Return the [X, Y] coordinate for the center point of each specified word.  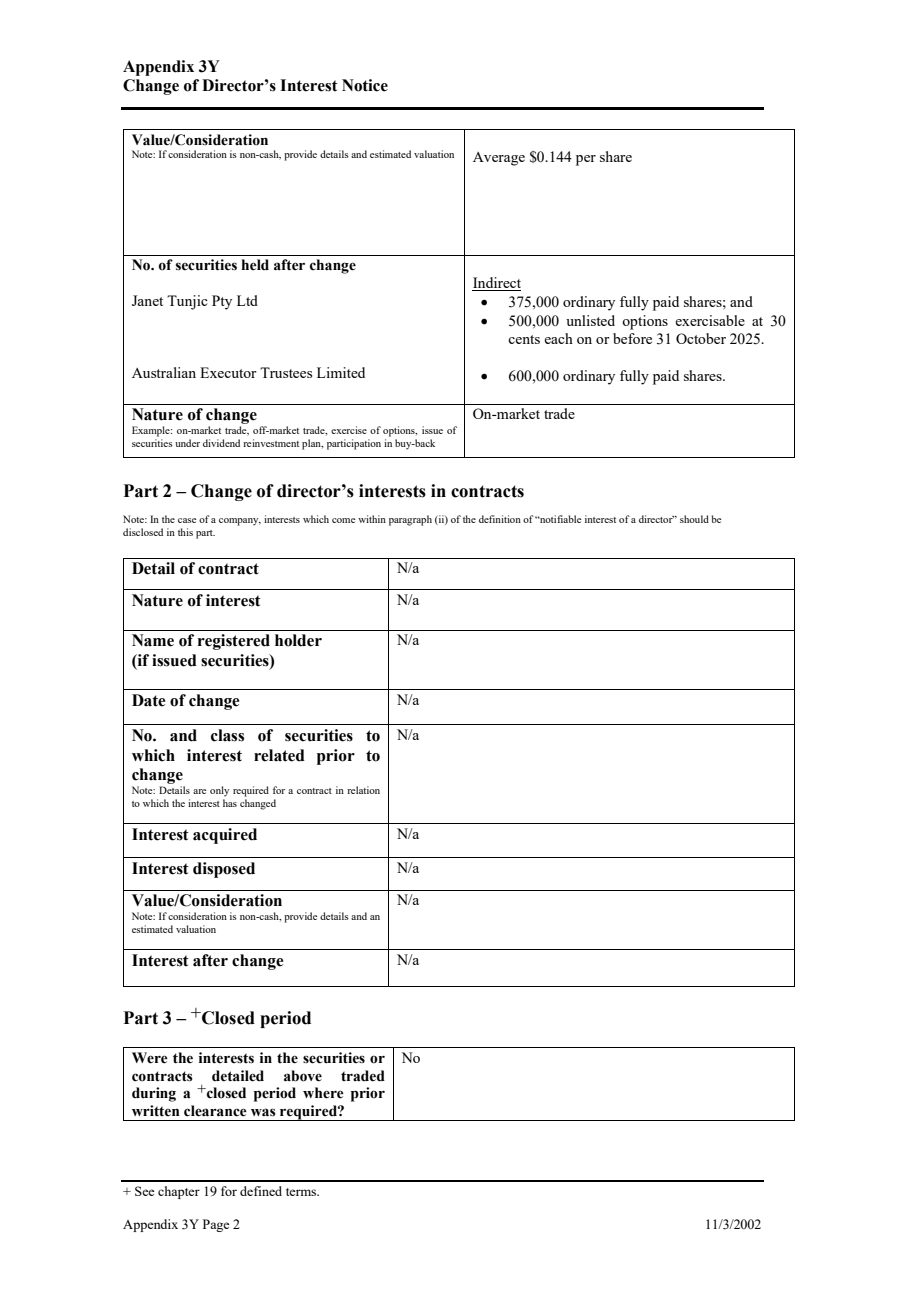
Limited [341, 372]
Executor [228, 372]
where [323, 1093]
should [694, 519]
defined [261, 1191]
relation [363, 790]
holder [298, 640]
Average [499, 159]
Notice [365, 85]
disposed [224, 870]
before [632, 338]
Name [153, 640]
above [303, 1076]
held [255, 265]
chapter [179, 1192]
